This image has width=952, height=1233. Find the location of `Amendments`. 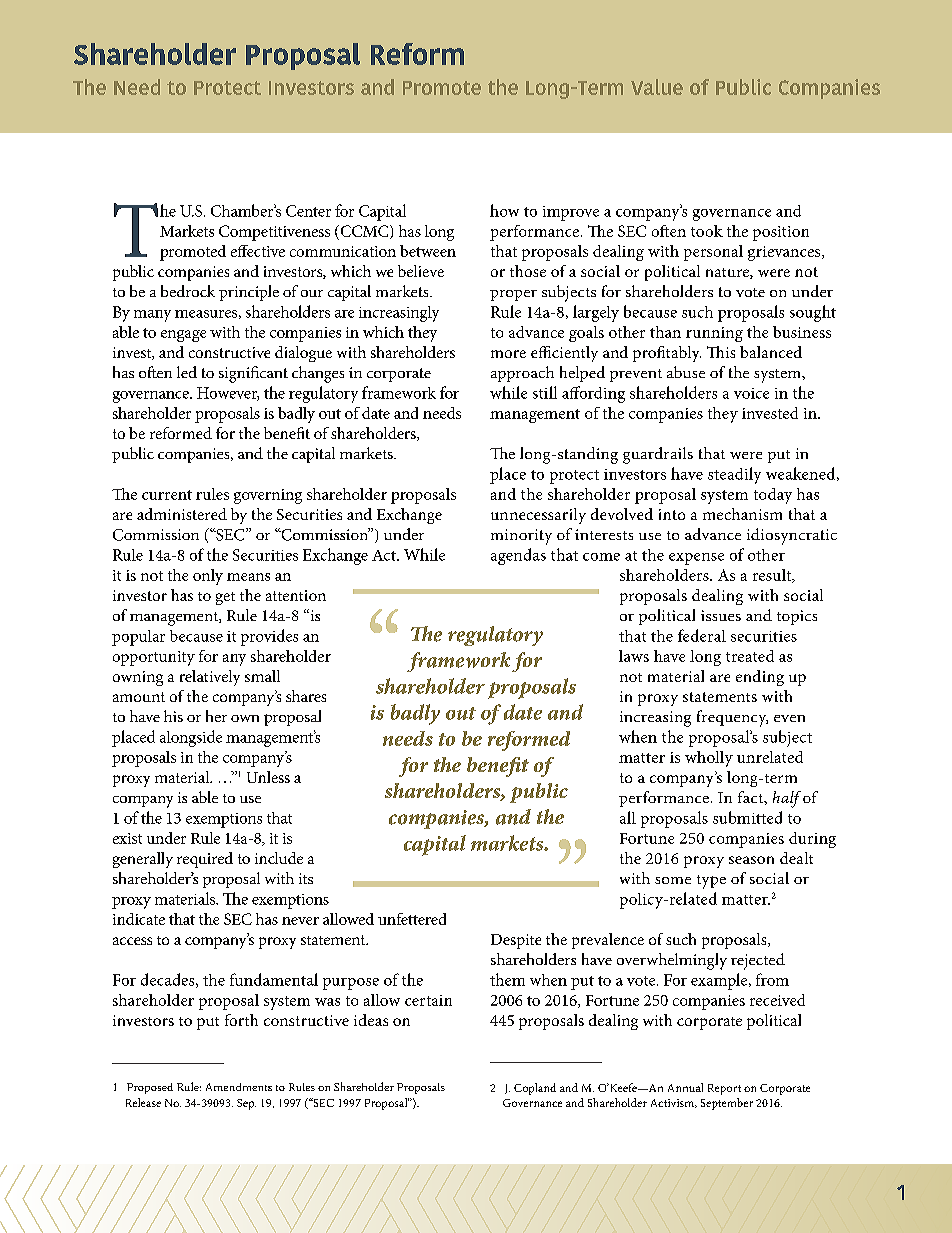

Amendments is located at coordinates (239, 1087).
